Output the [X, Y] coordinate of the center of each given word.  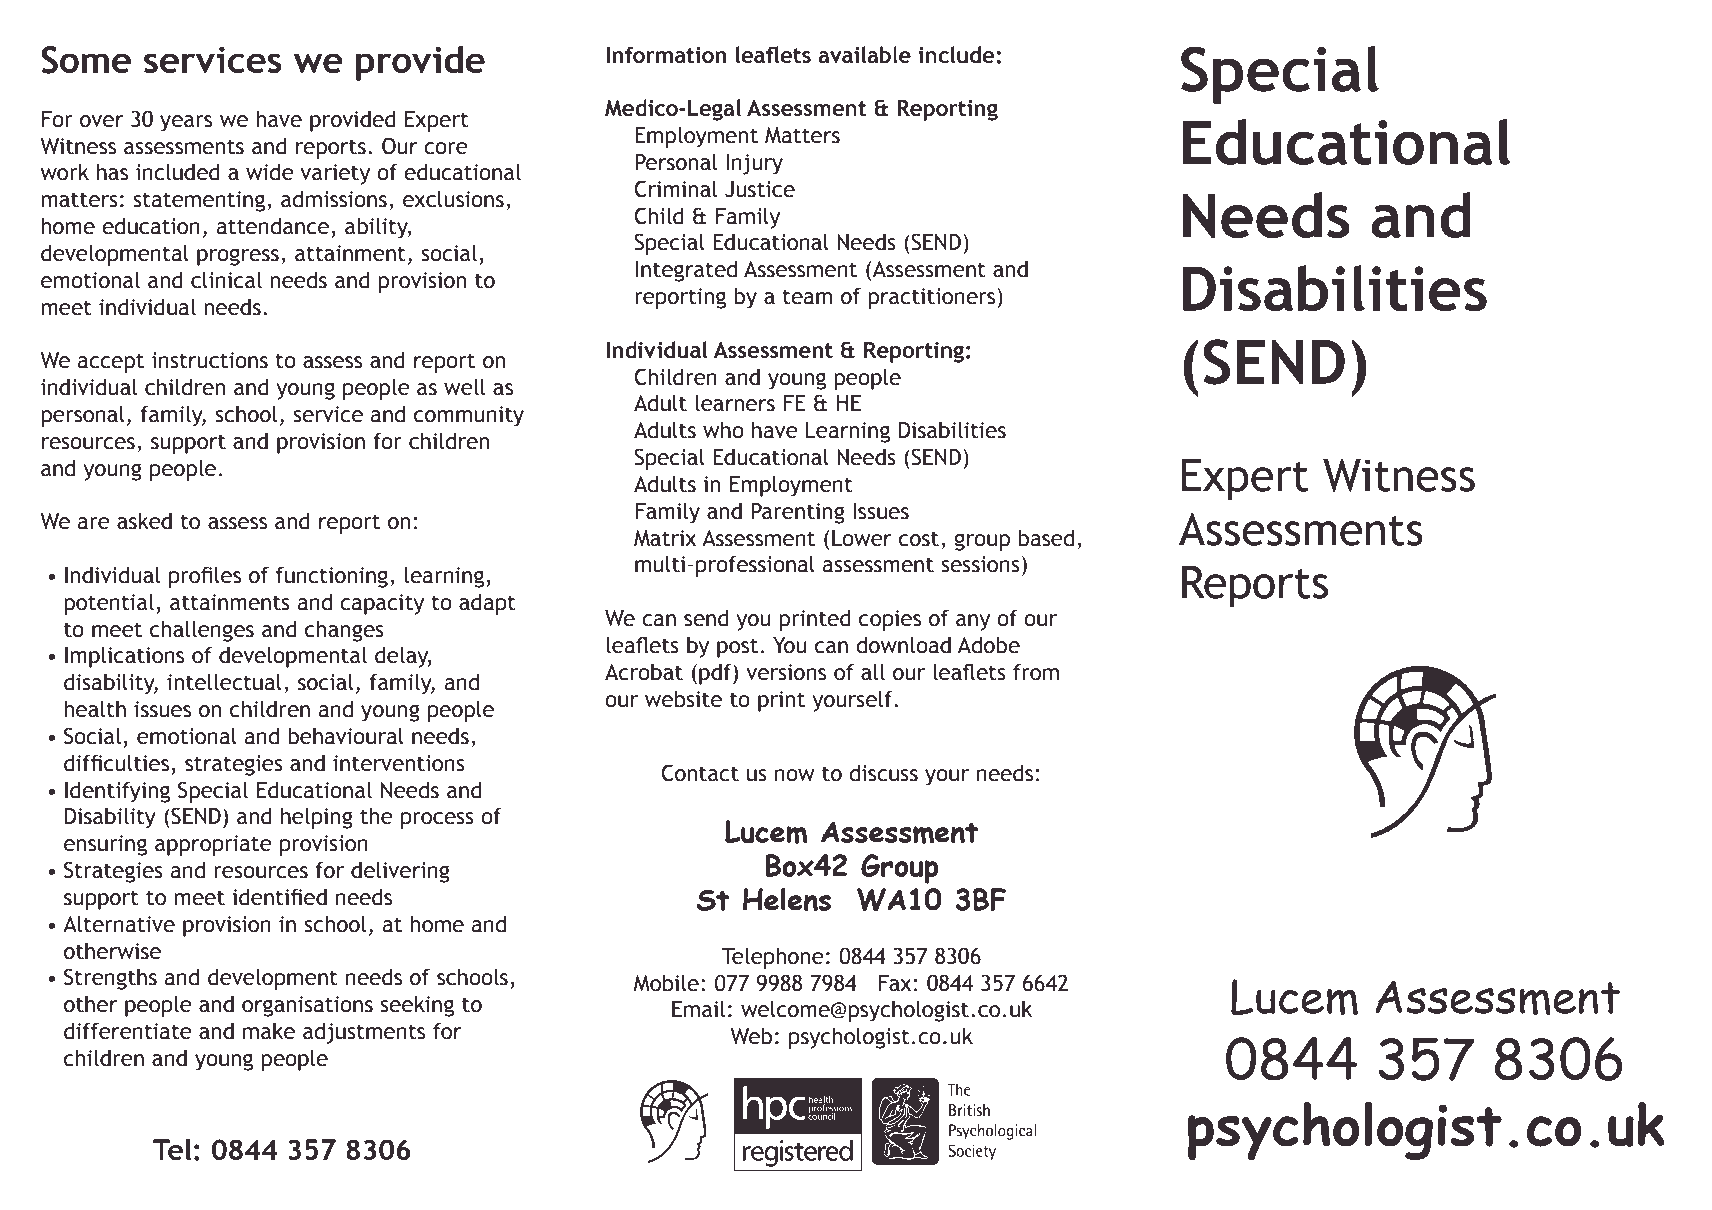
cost [919, 539]
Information [666, 54]
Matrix [665, 538]
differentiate [128, 1031]
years [186, 123]
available [864, 54]
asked [144, 521]
